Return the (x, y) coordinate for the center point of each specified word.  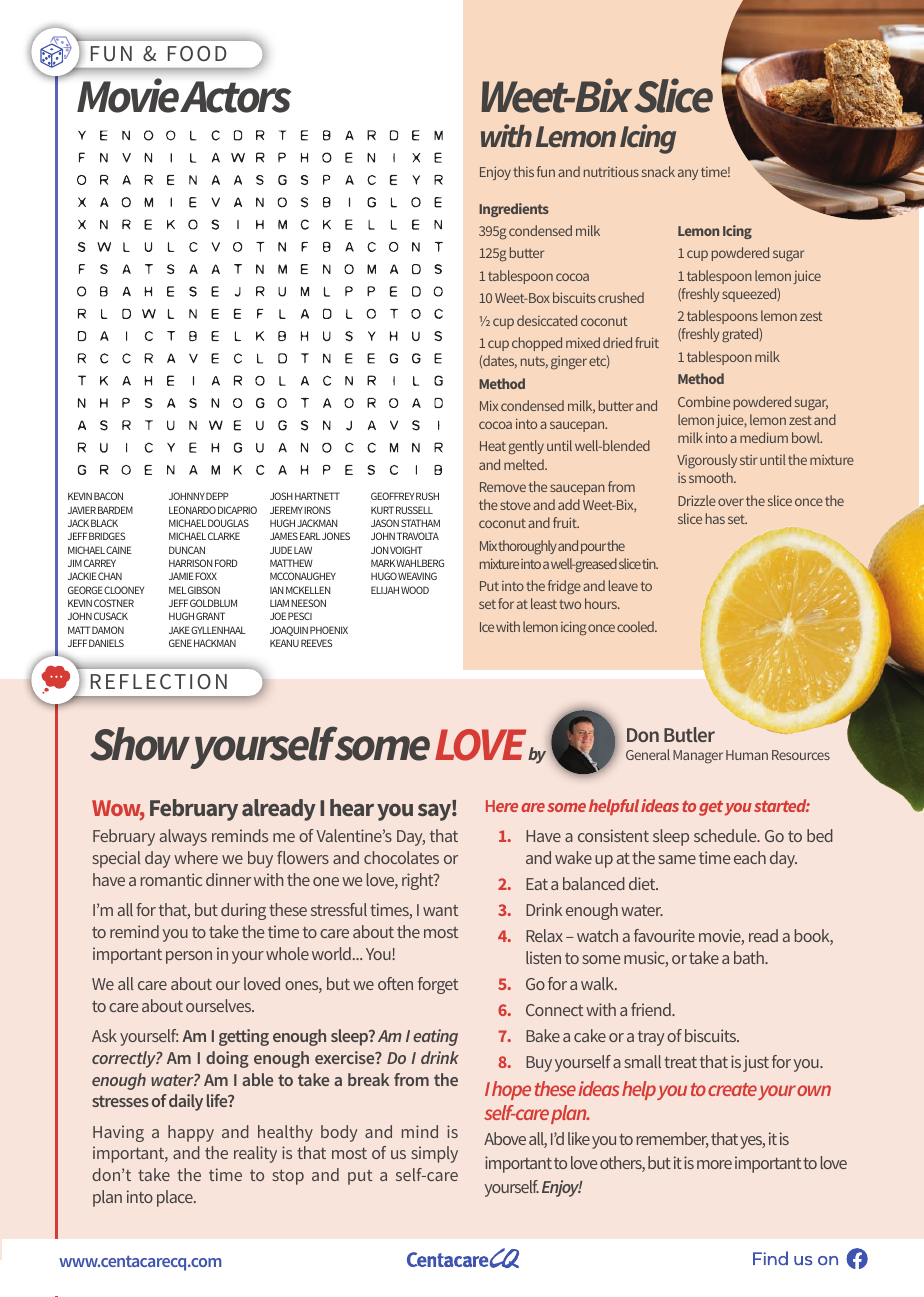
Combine (704, 401)
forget (438, 985)
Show (140, 744)
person (189, 957)
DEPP (217, 496)
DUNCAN (187, 550)
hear (352, 807)
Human (747, 755)
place (176, 1198)
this (523, 171)
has (715, 518)
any (688, 174)
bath (750, 957)
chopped (537, 344)
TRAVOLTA (418, 536)
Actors (235, 97)
